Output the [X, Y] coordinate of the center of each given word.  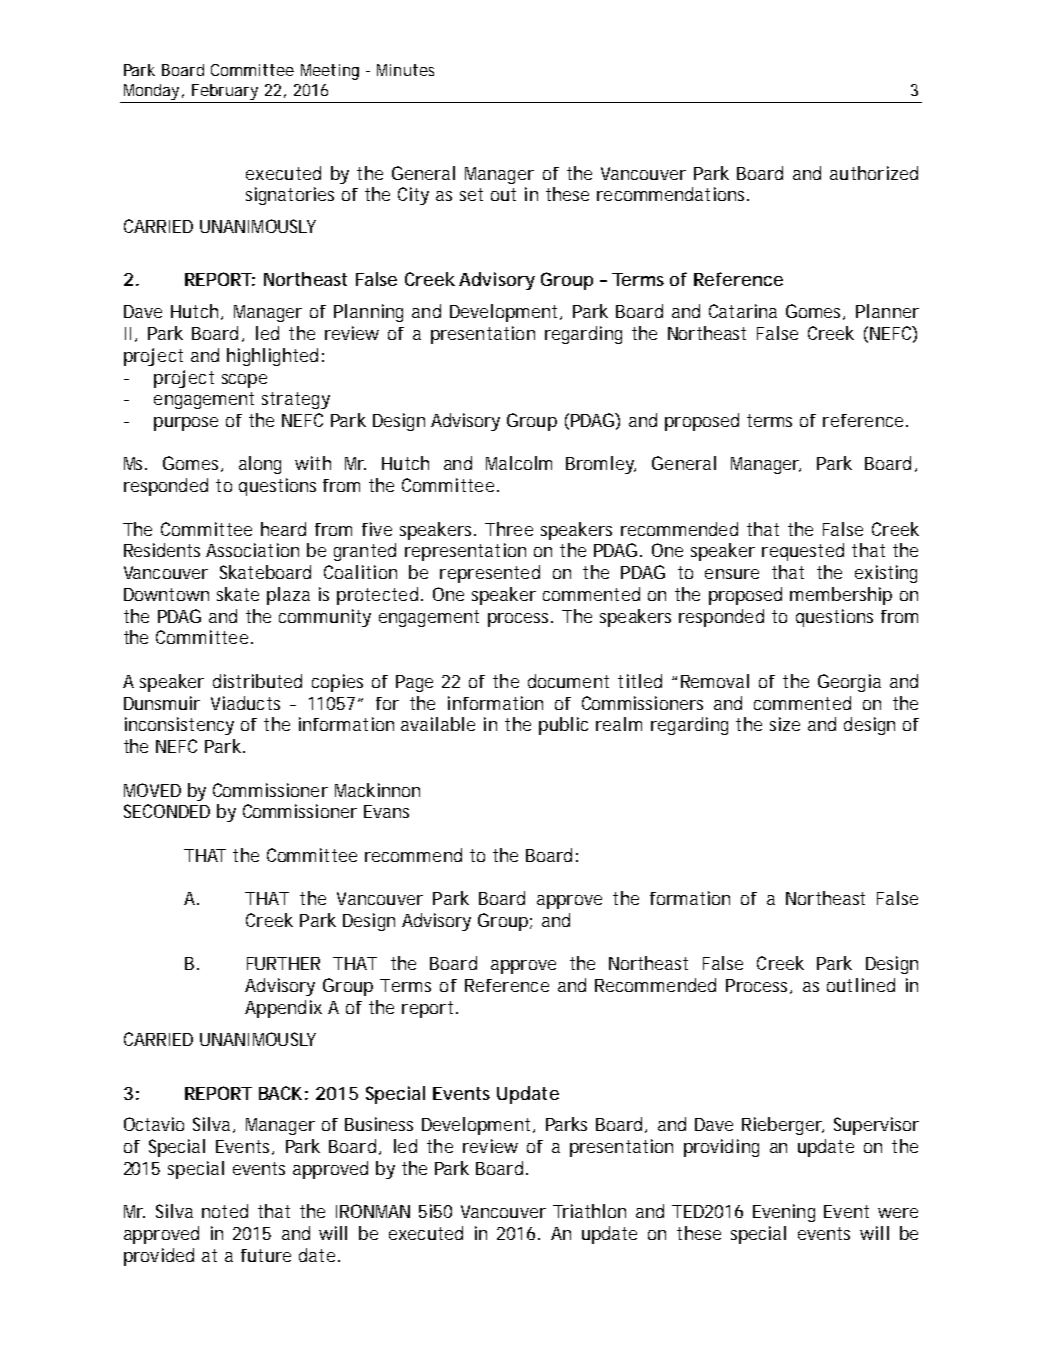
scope [244, 381]
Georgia [849, 683]
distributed [257, 681]
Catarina [743, 311]
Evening [784, 1213]
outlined [861, 985]
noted [225, 1211]
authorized [874, 173]
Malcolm [519, 463]
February [225, 93]
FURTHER [283, 963]
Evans [386, 811]
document [568, 681]
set [471, 194]
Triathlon [589, 1211]
